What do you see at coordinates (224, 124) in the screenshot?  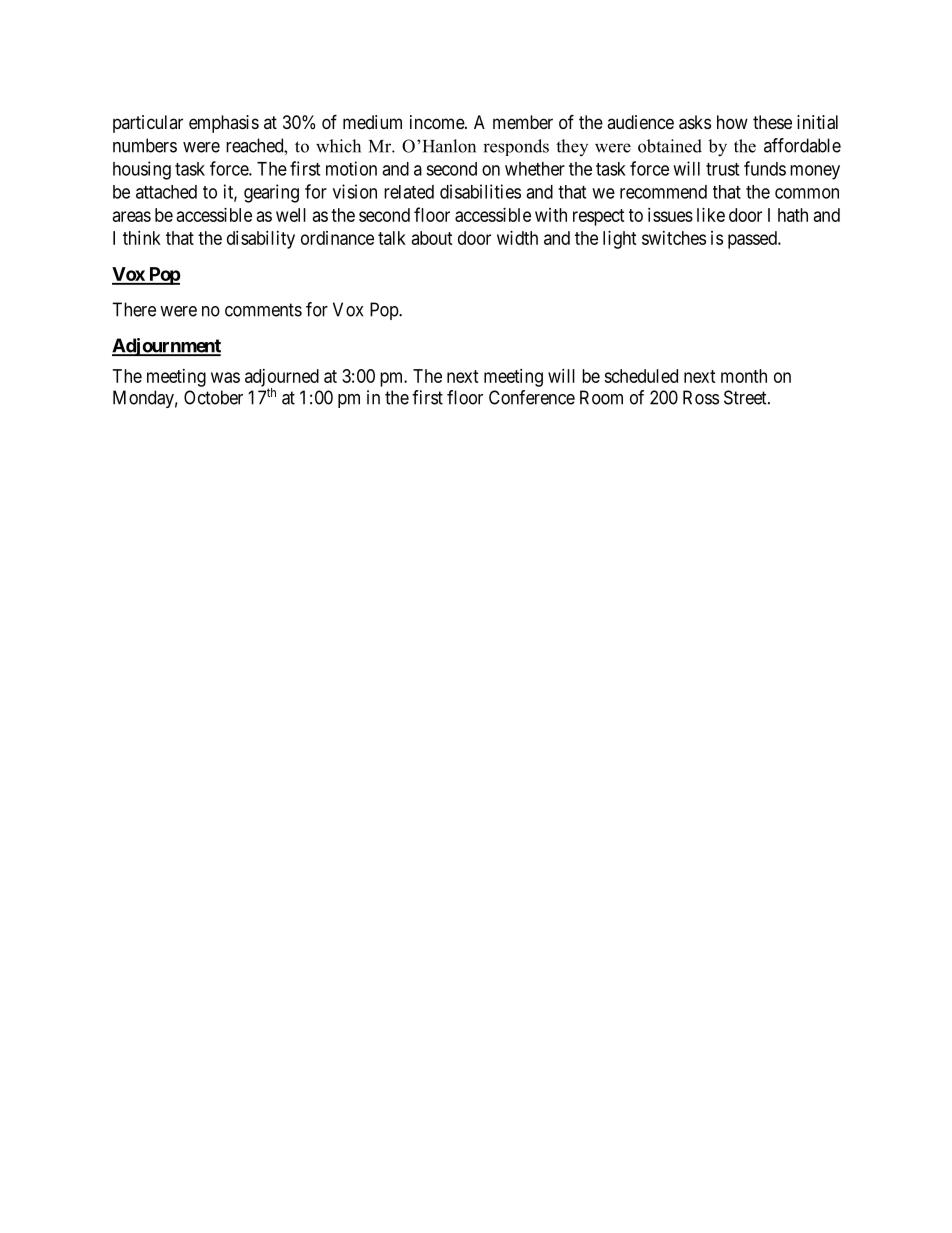 I see `emphasis` at bounding box center [224, 124].
